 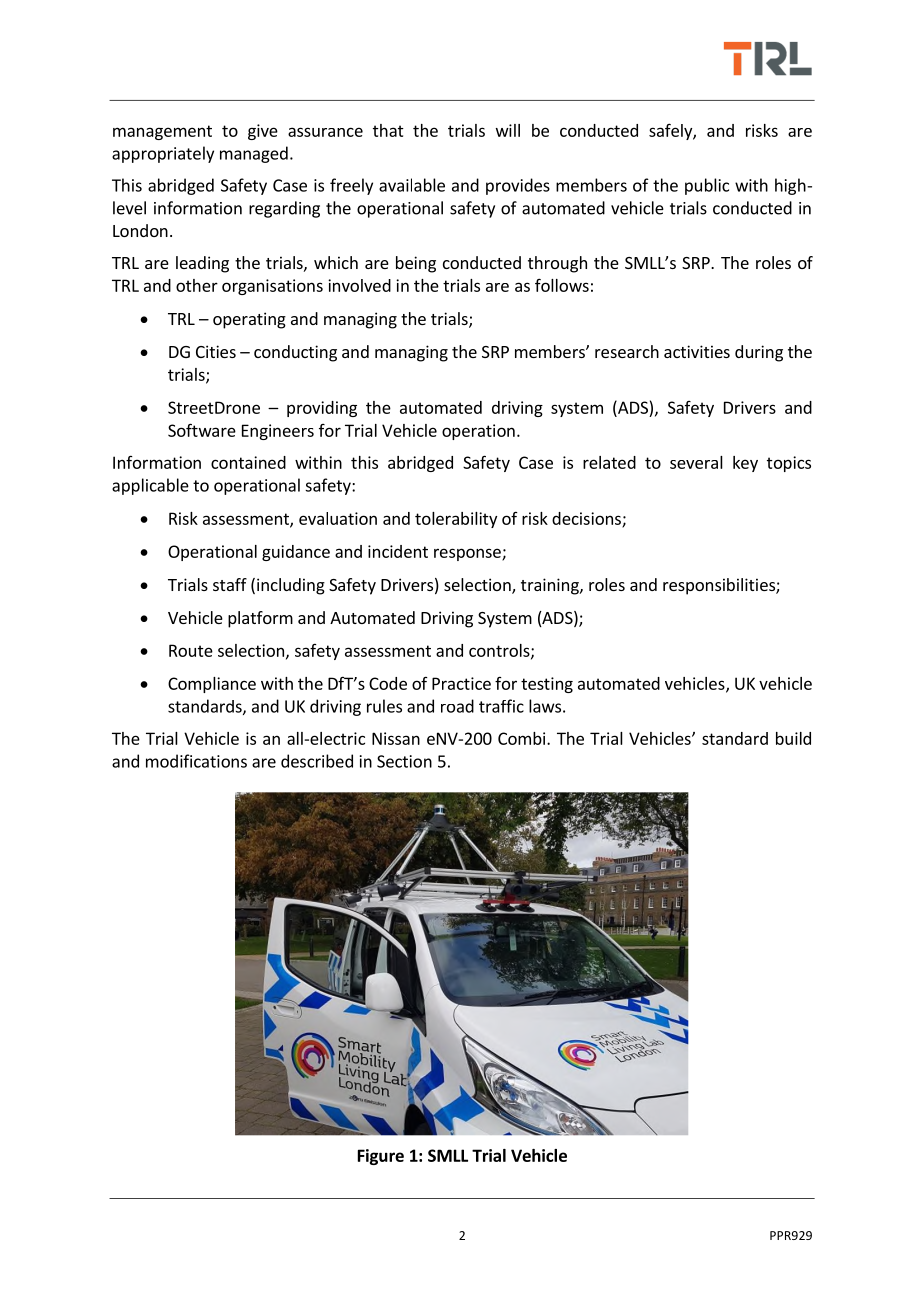 I want to click on Section, so click(x=404, y=761).
